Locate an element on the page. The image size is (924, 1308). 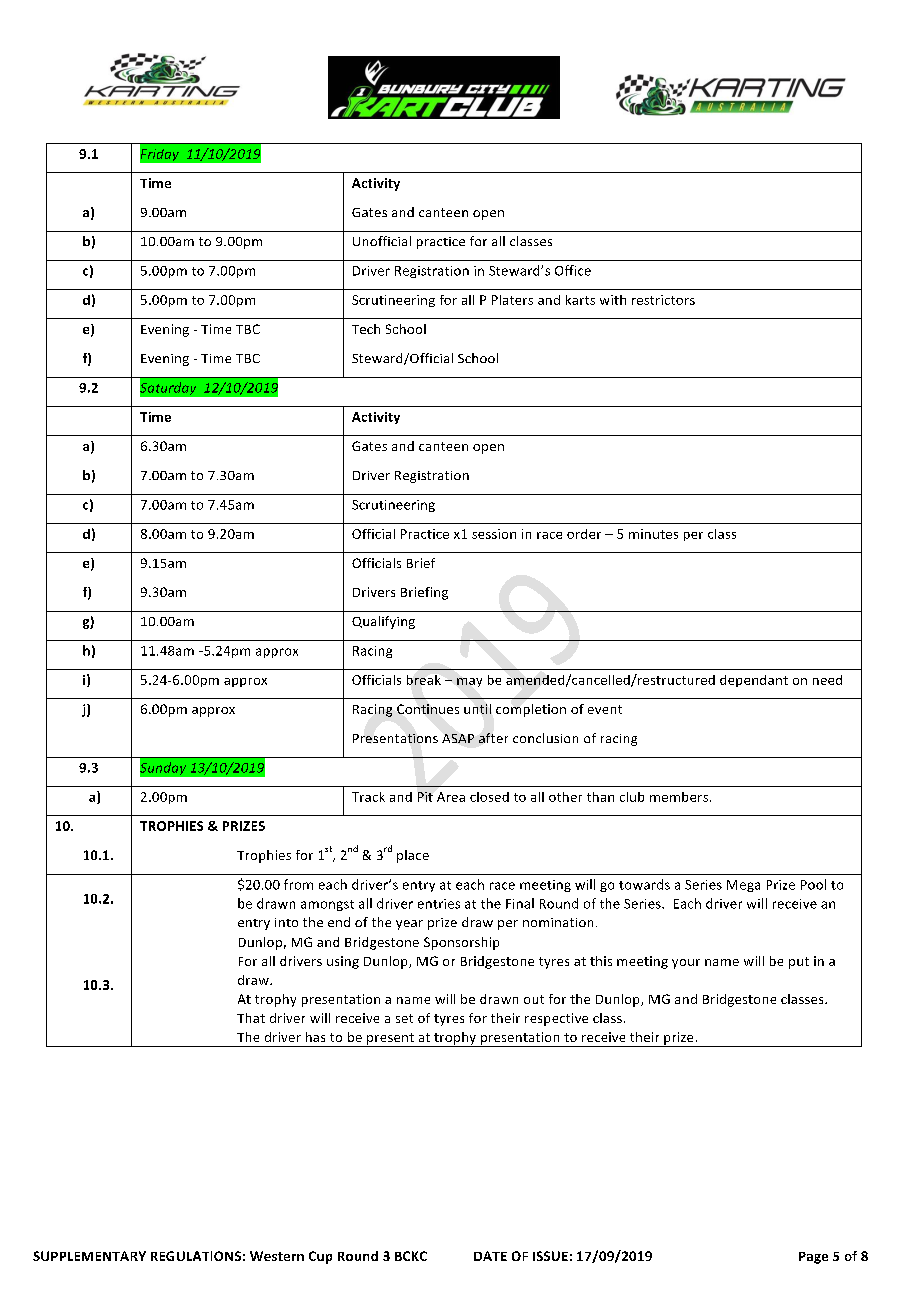
SUPPLEMENTARY is located at coordinates (89, 1256).
